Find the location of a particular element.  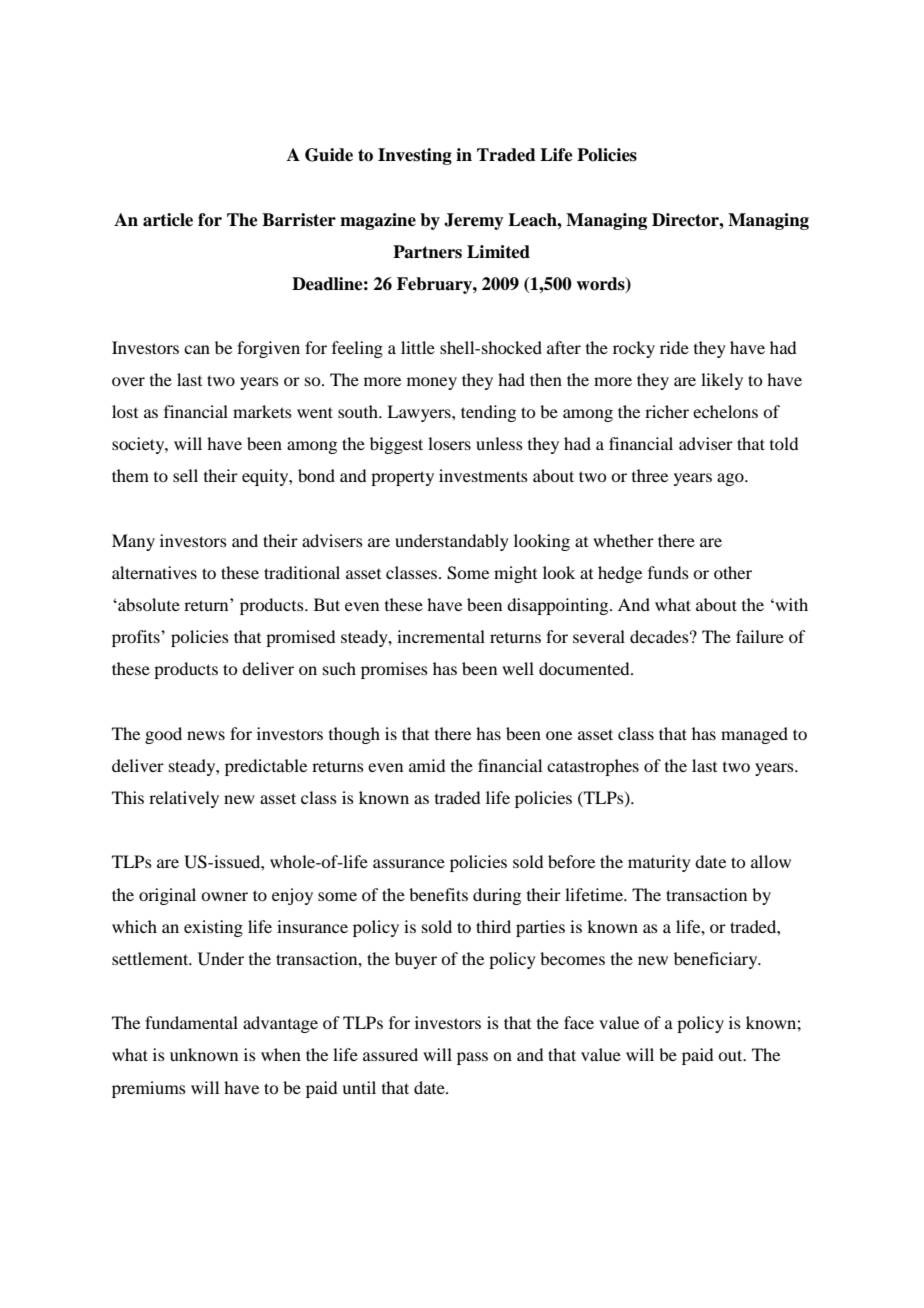

article is located at coordinates (168, 220).
